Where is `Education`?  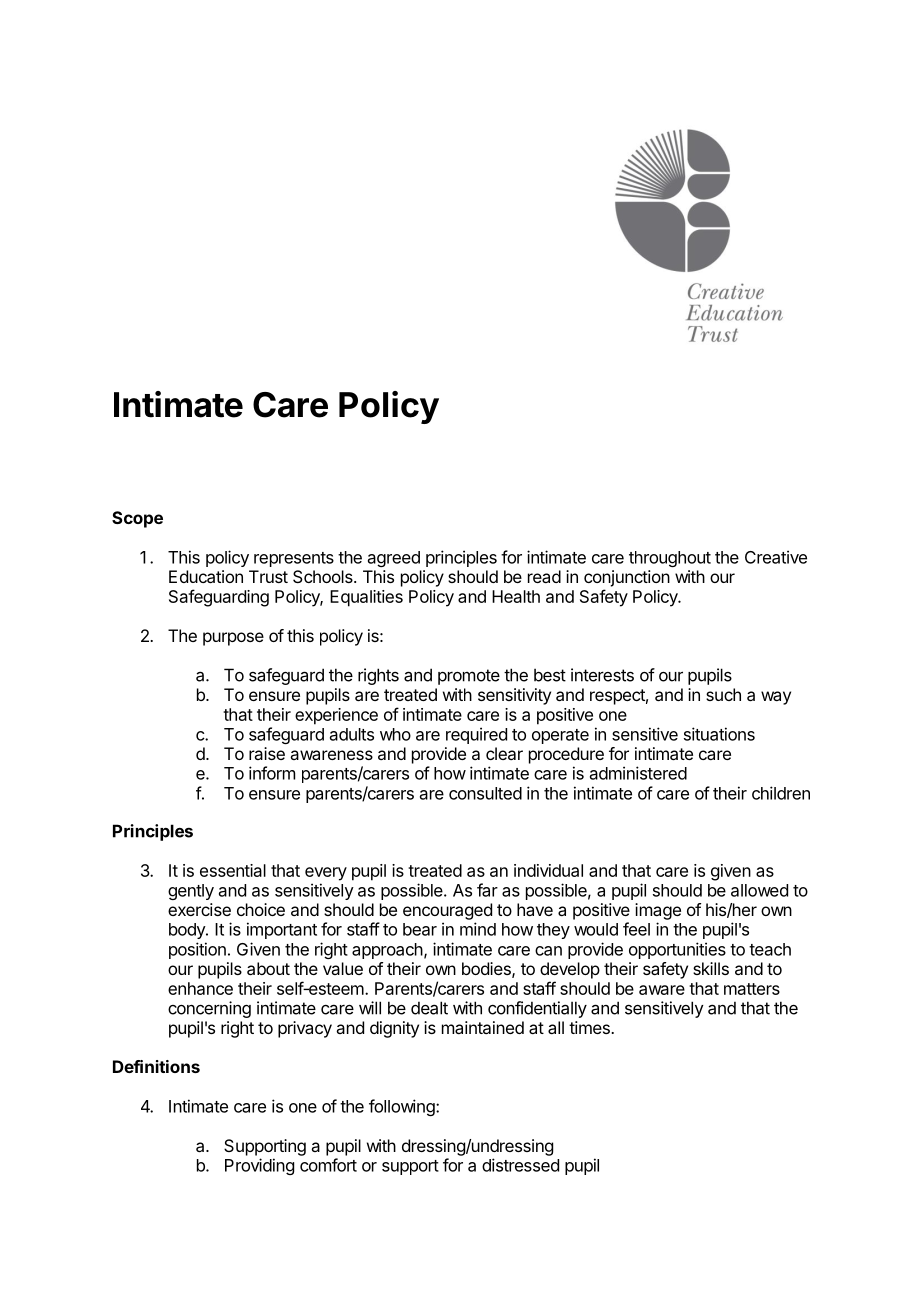
Education is located at coordinates (206, 576).
